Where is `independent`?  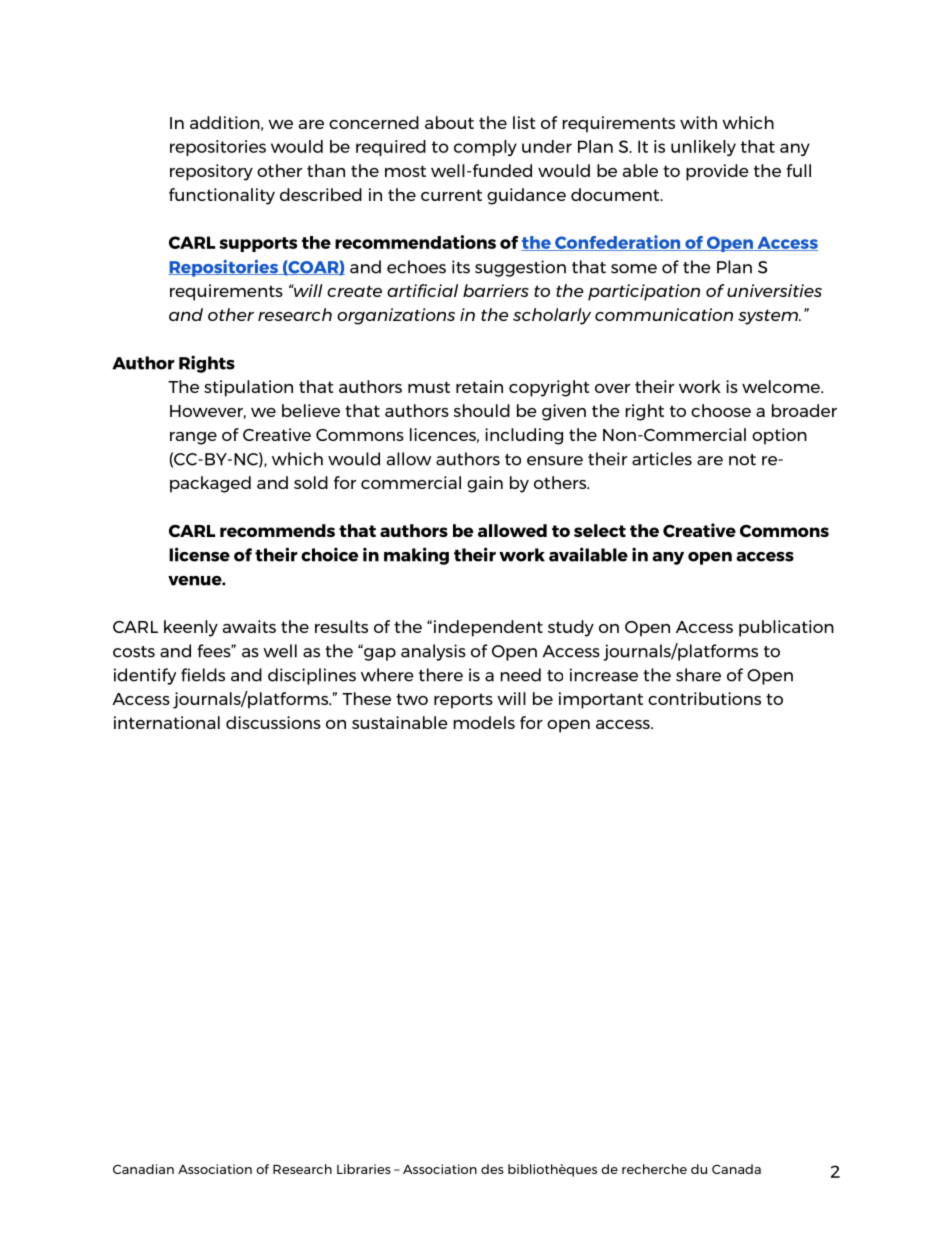
independent is located at coordinates (488, 628).
